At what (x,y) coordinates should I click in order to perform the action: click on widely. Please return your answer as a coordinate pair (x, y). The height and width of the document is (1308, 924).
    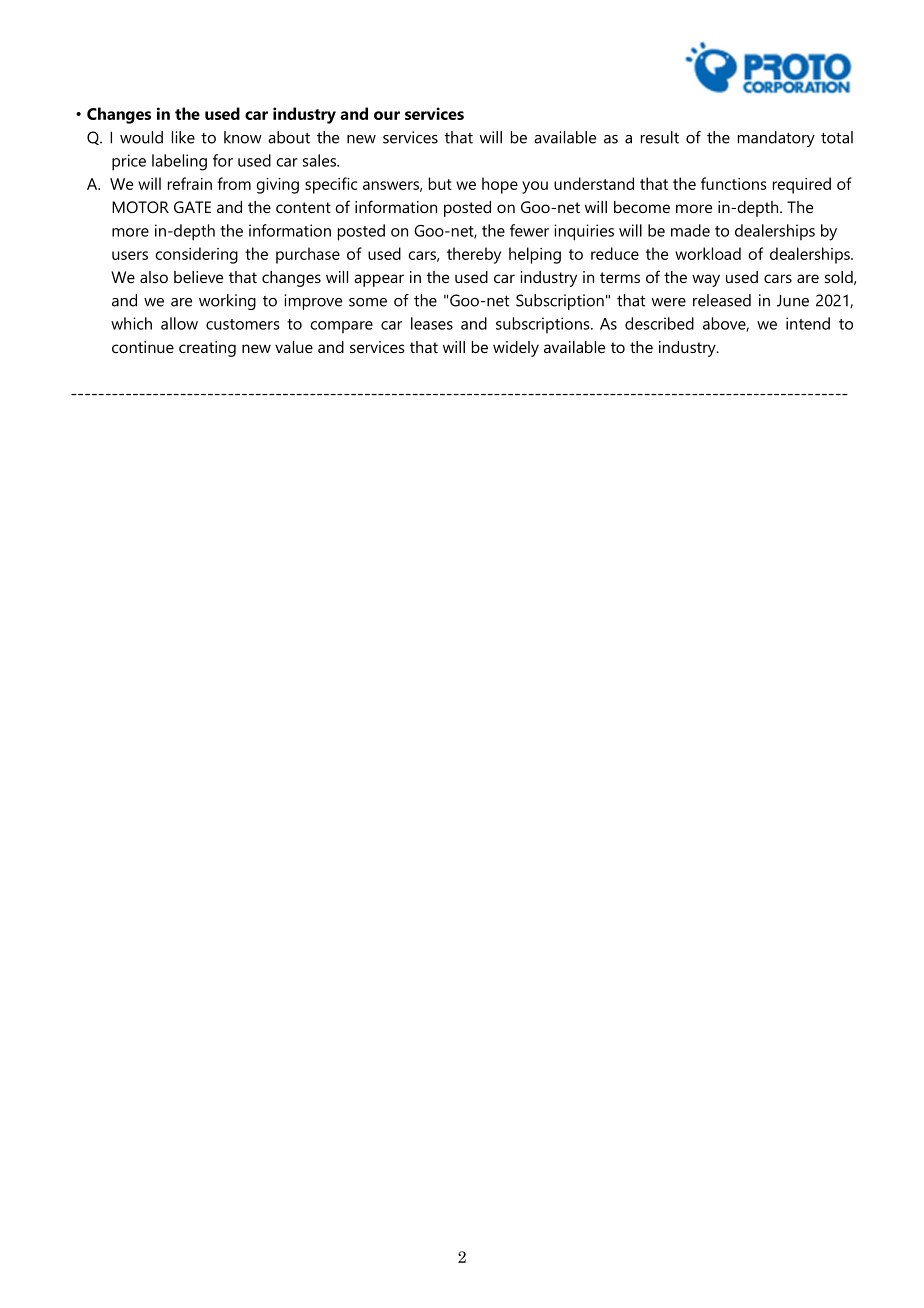
    Looking at the image, I should click on (516, 349).
